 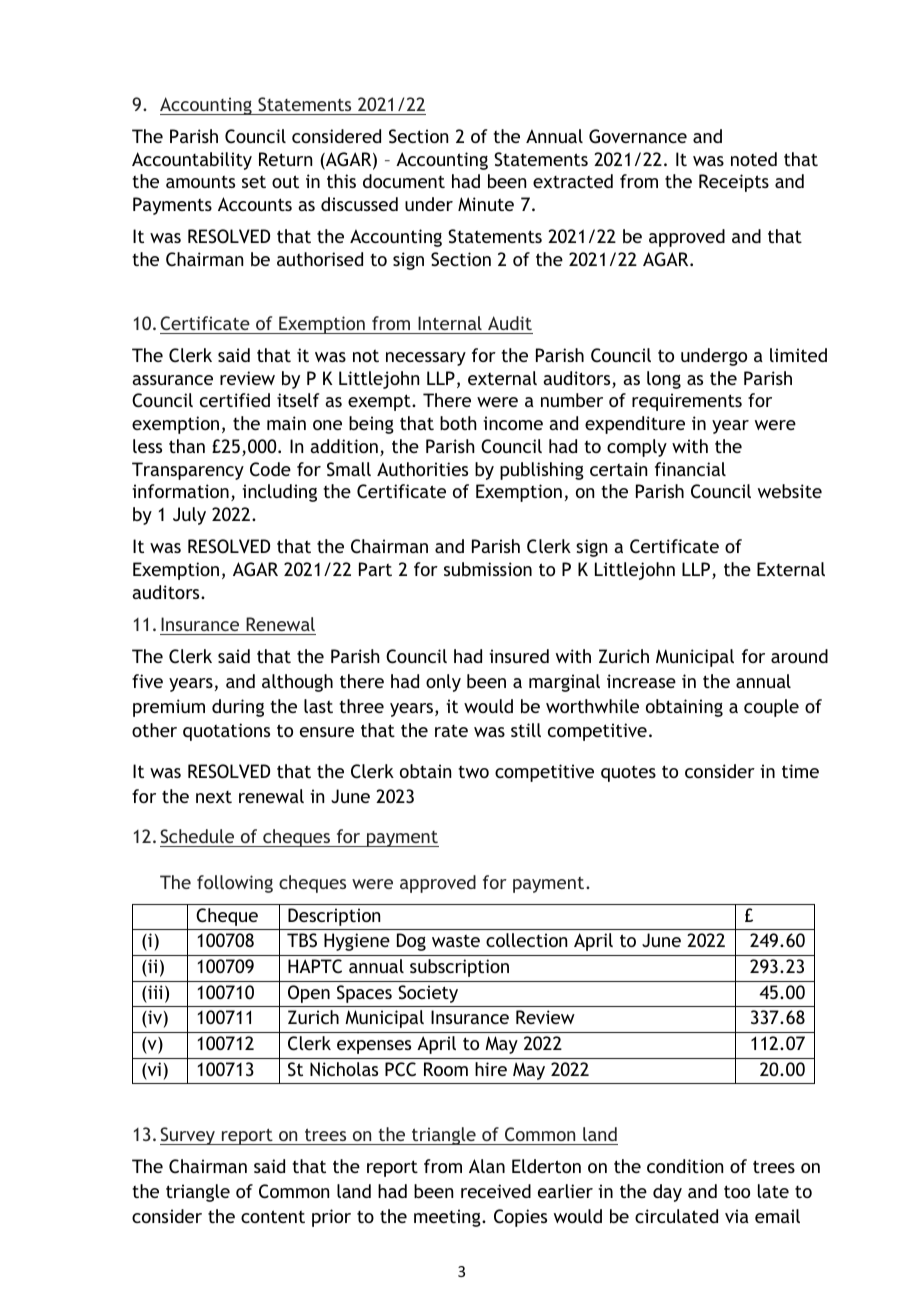 I want to click on only, so click(x=443, y=683).
